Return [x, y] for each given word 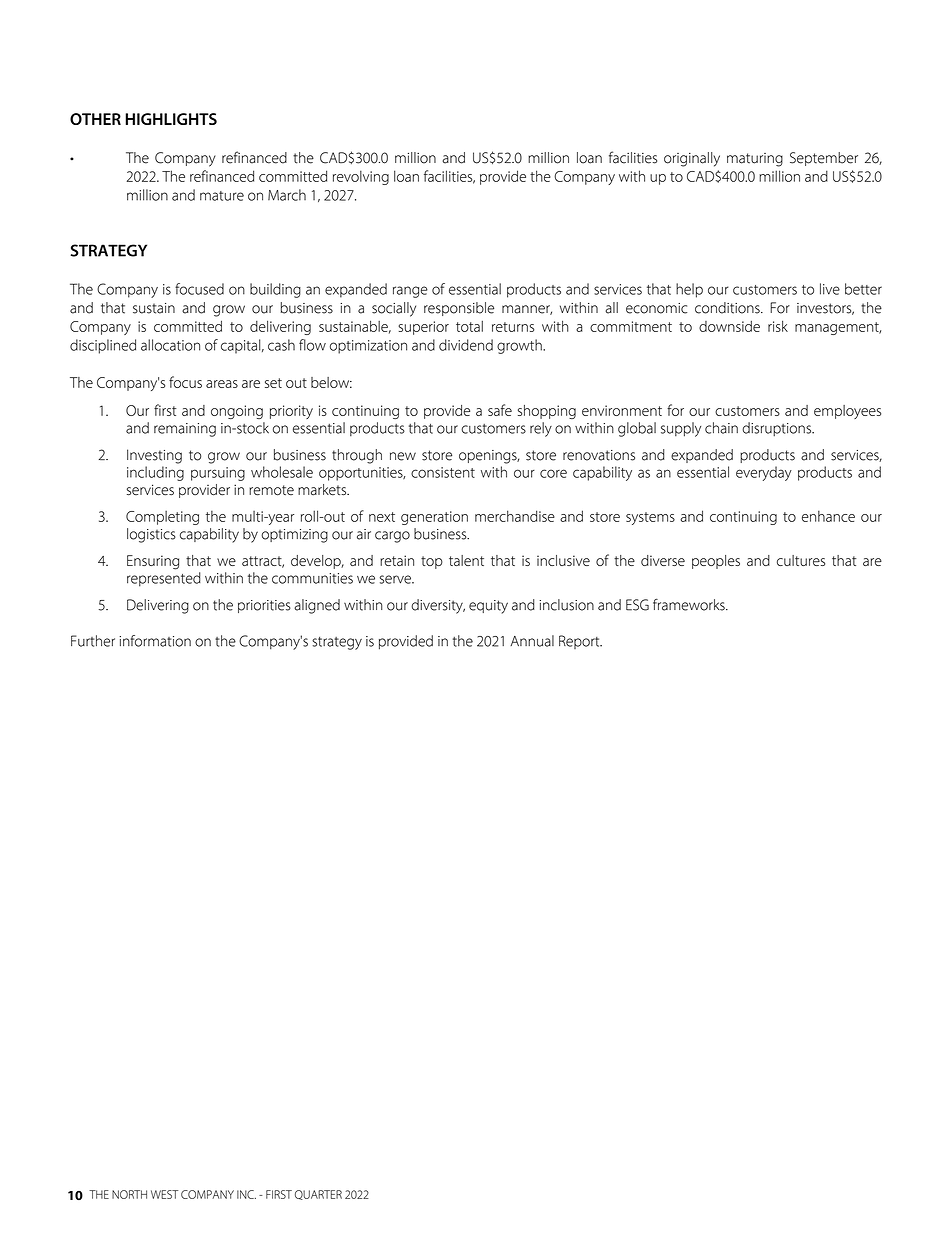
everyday [764, 473]
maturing [755, 160]
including [155, 473]
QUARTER [318, 1195]
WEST [164, 1194]
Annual [532, 641]
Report [580, 642]
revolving [361, 177]
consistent [443, 472]
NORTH [129, 1194]
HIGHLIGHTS [171, 119]
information [155, 641]
